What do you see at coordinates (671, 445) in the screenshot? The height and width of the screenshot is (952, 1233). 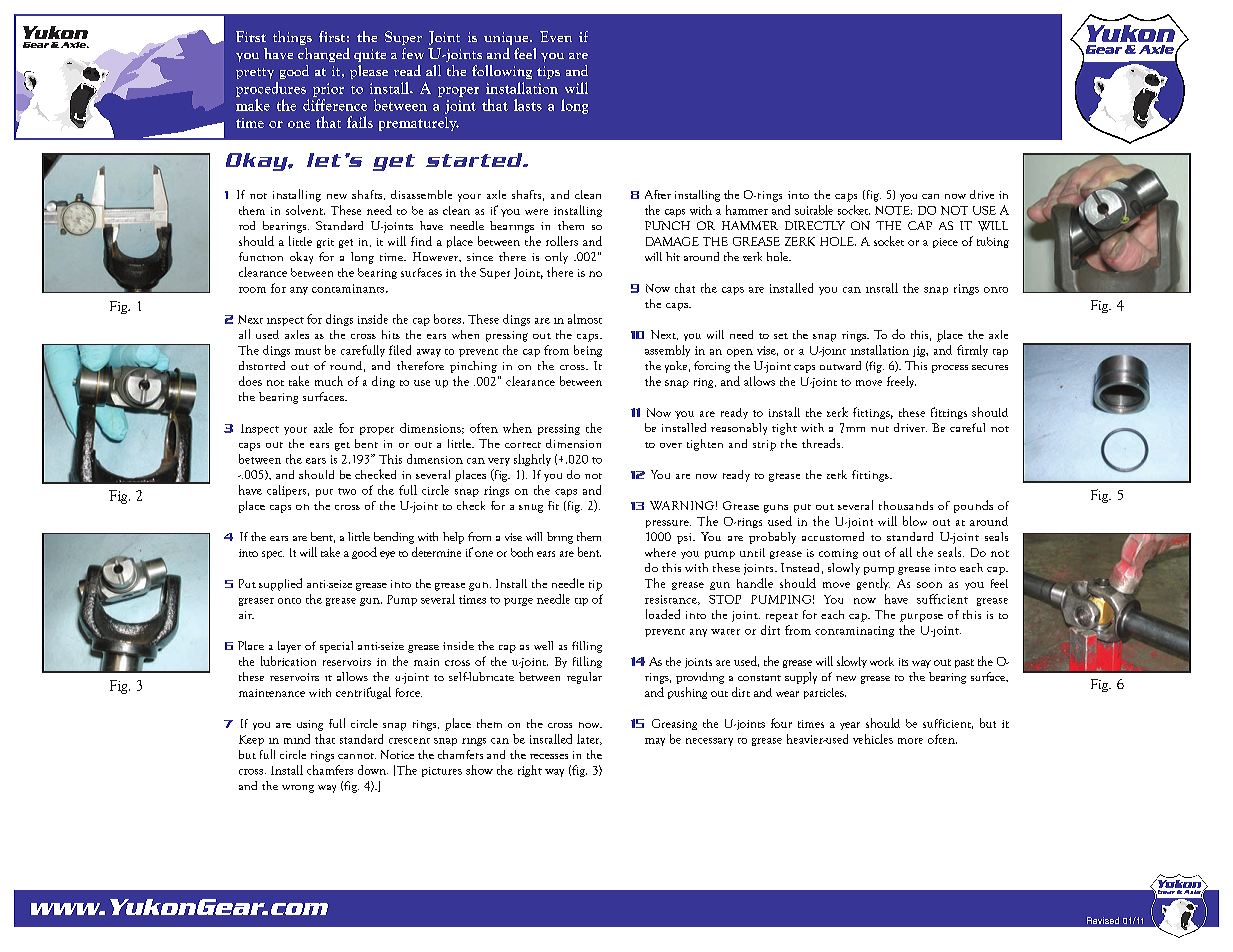 I see `over` at bounding box center [671, 445].
